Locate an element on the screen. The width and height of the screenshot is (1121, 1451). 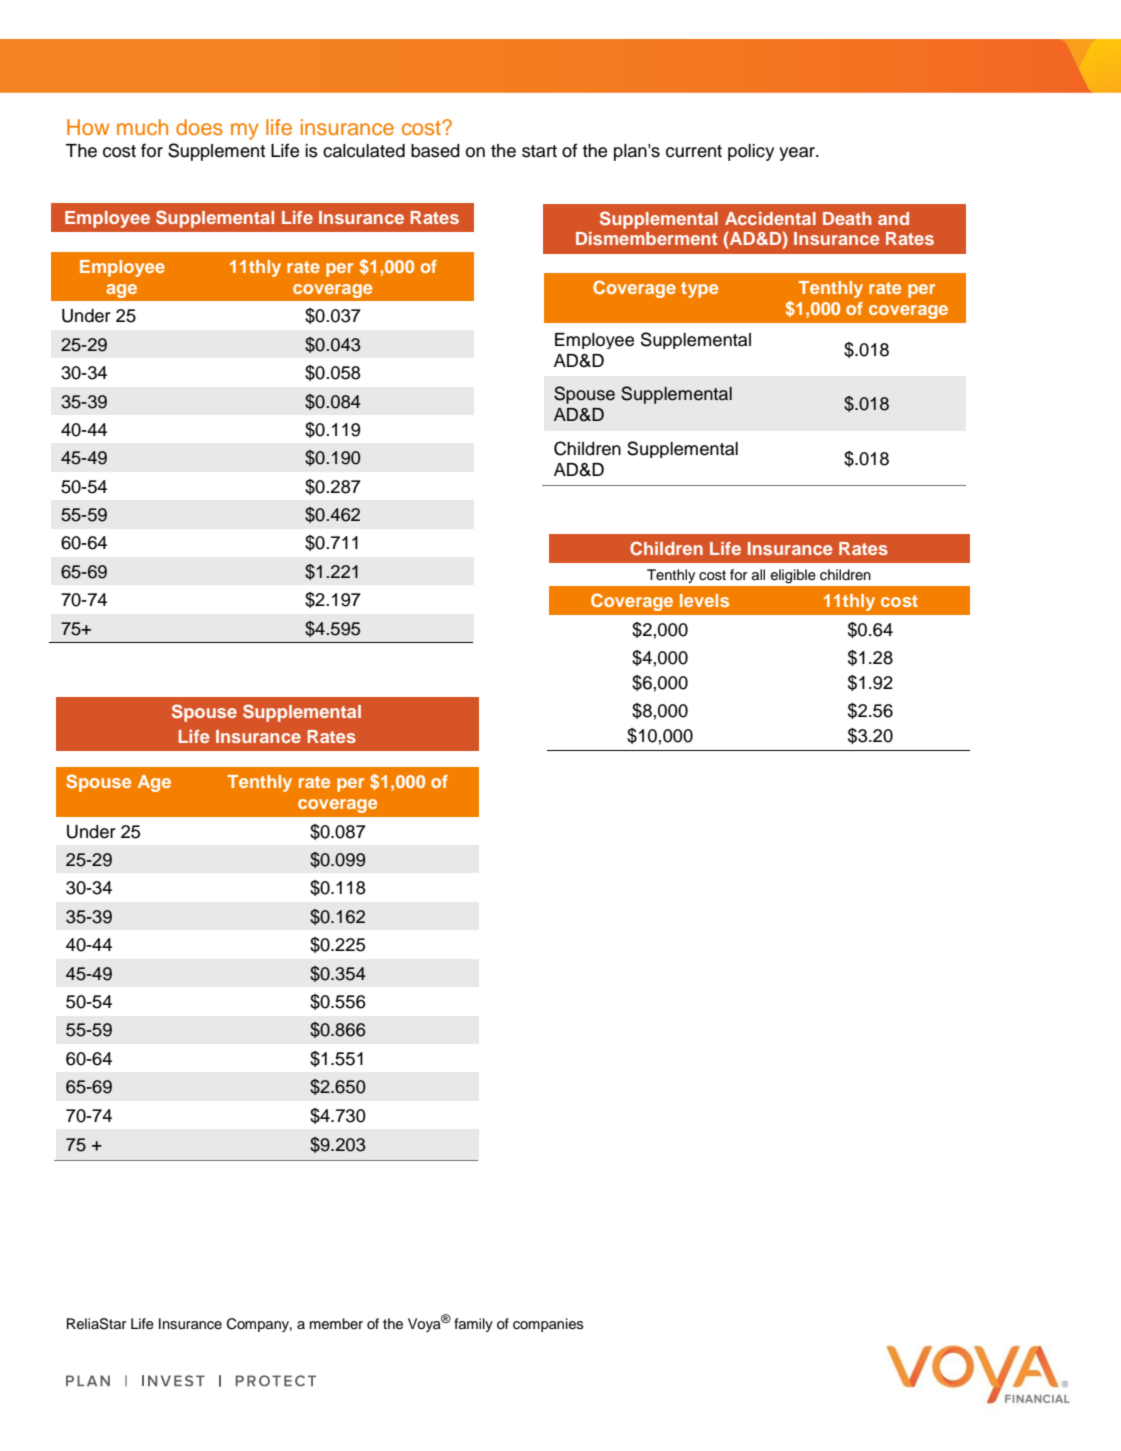
all is located at coordinates (758, 574).
